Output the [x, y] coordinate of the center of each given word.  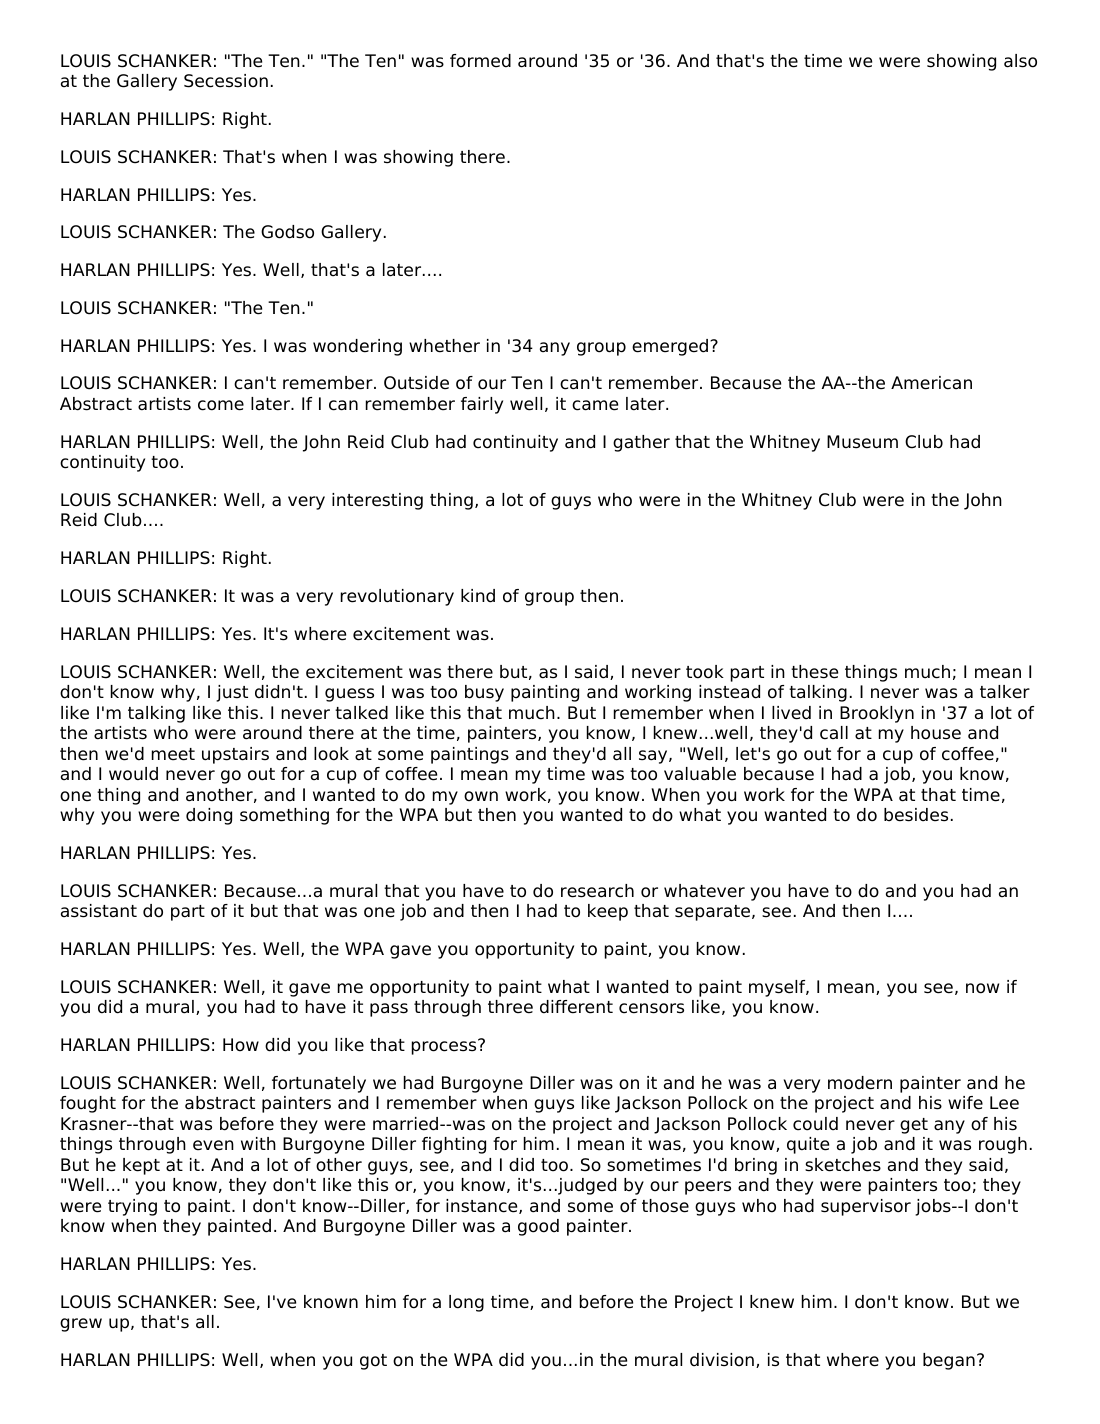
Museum [862, 442]
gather [641, 443]
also [1020, 61]
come [221, 405]
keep [608, 912]
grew [81, 1325]
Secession [226, 81]
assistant [99, 911]
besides [916, 815]
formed [480, 61]
